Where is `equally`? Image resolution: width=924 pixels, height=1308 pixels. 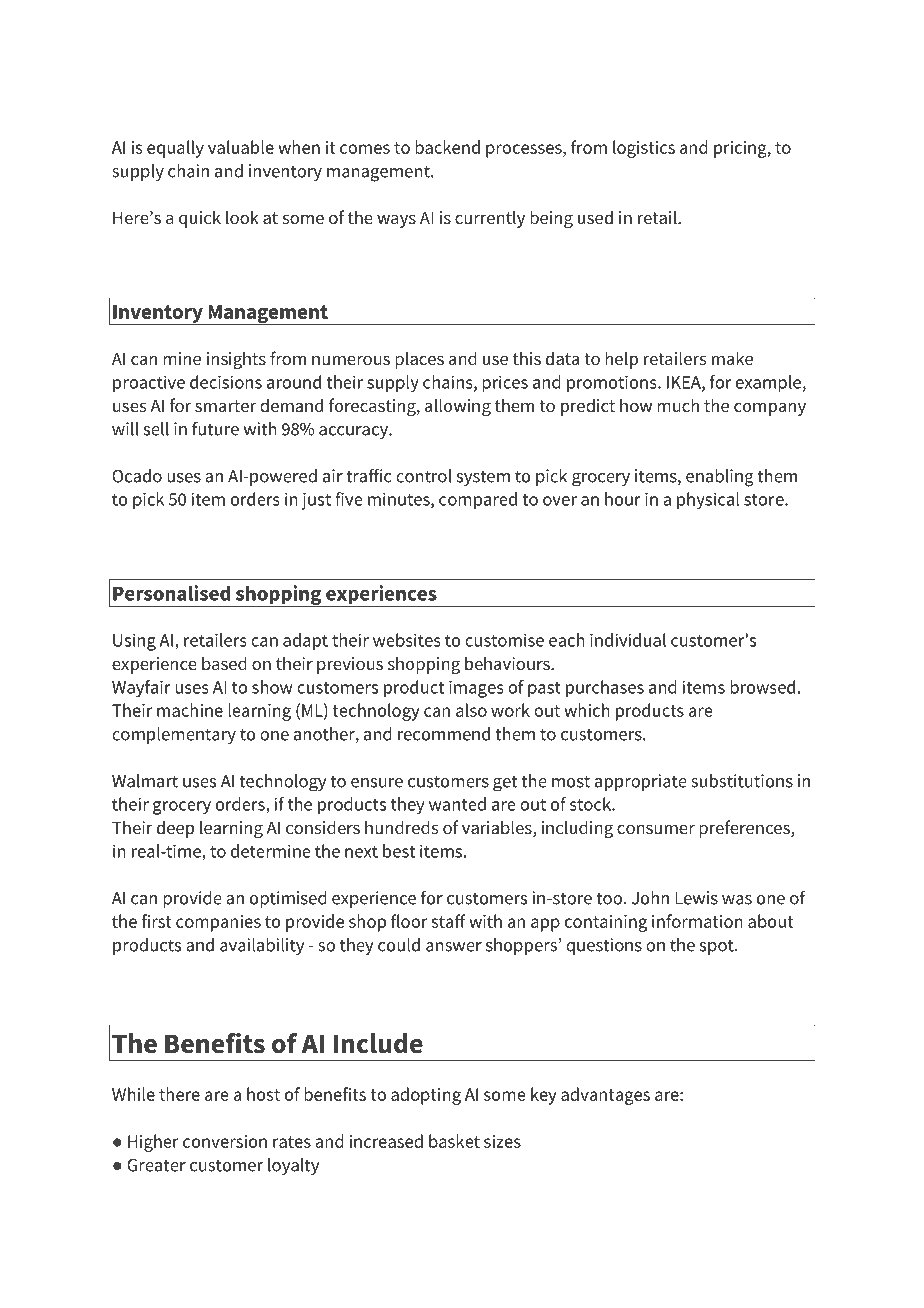 equally is located at coordinates (175, 149).
